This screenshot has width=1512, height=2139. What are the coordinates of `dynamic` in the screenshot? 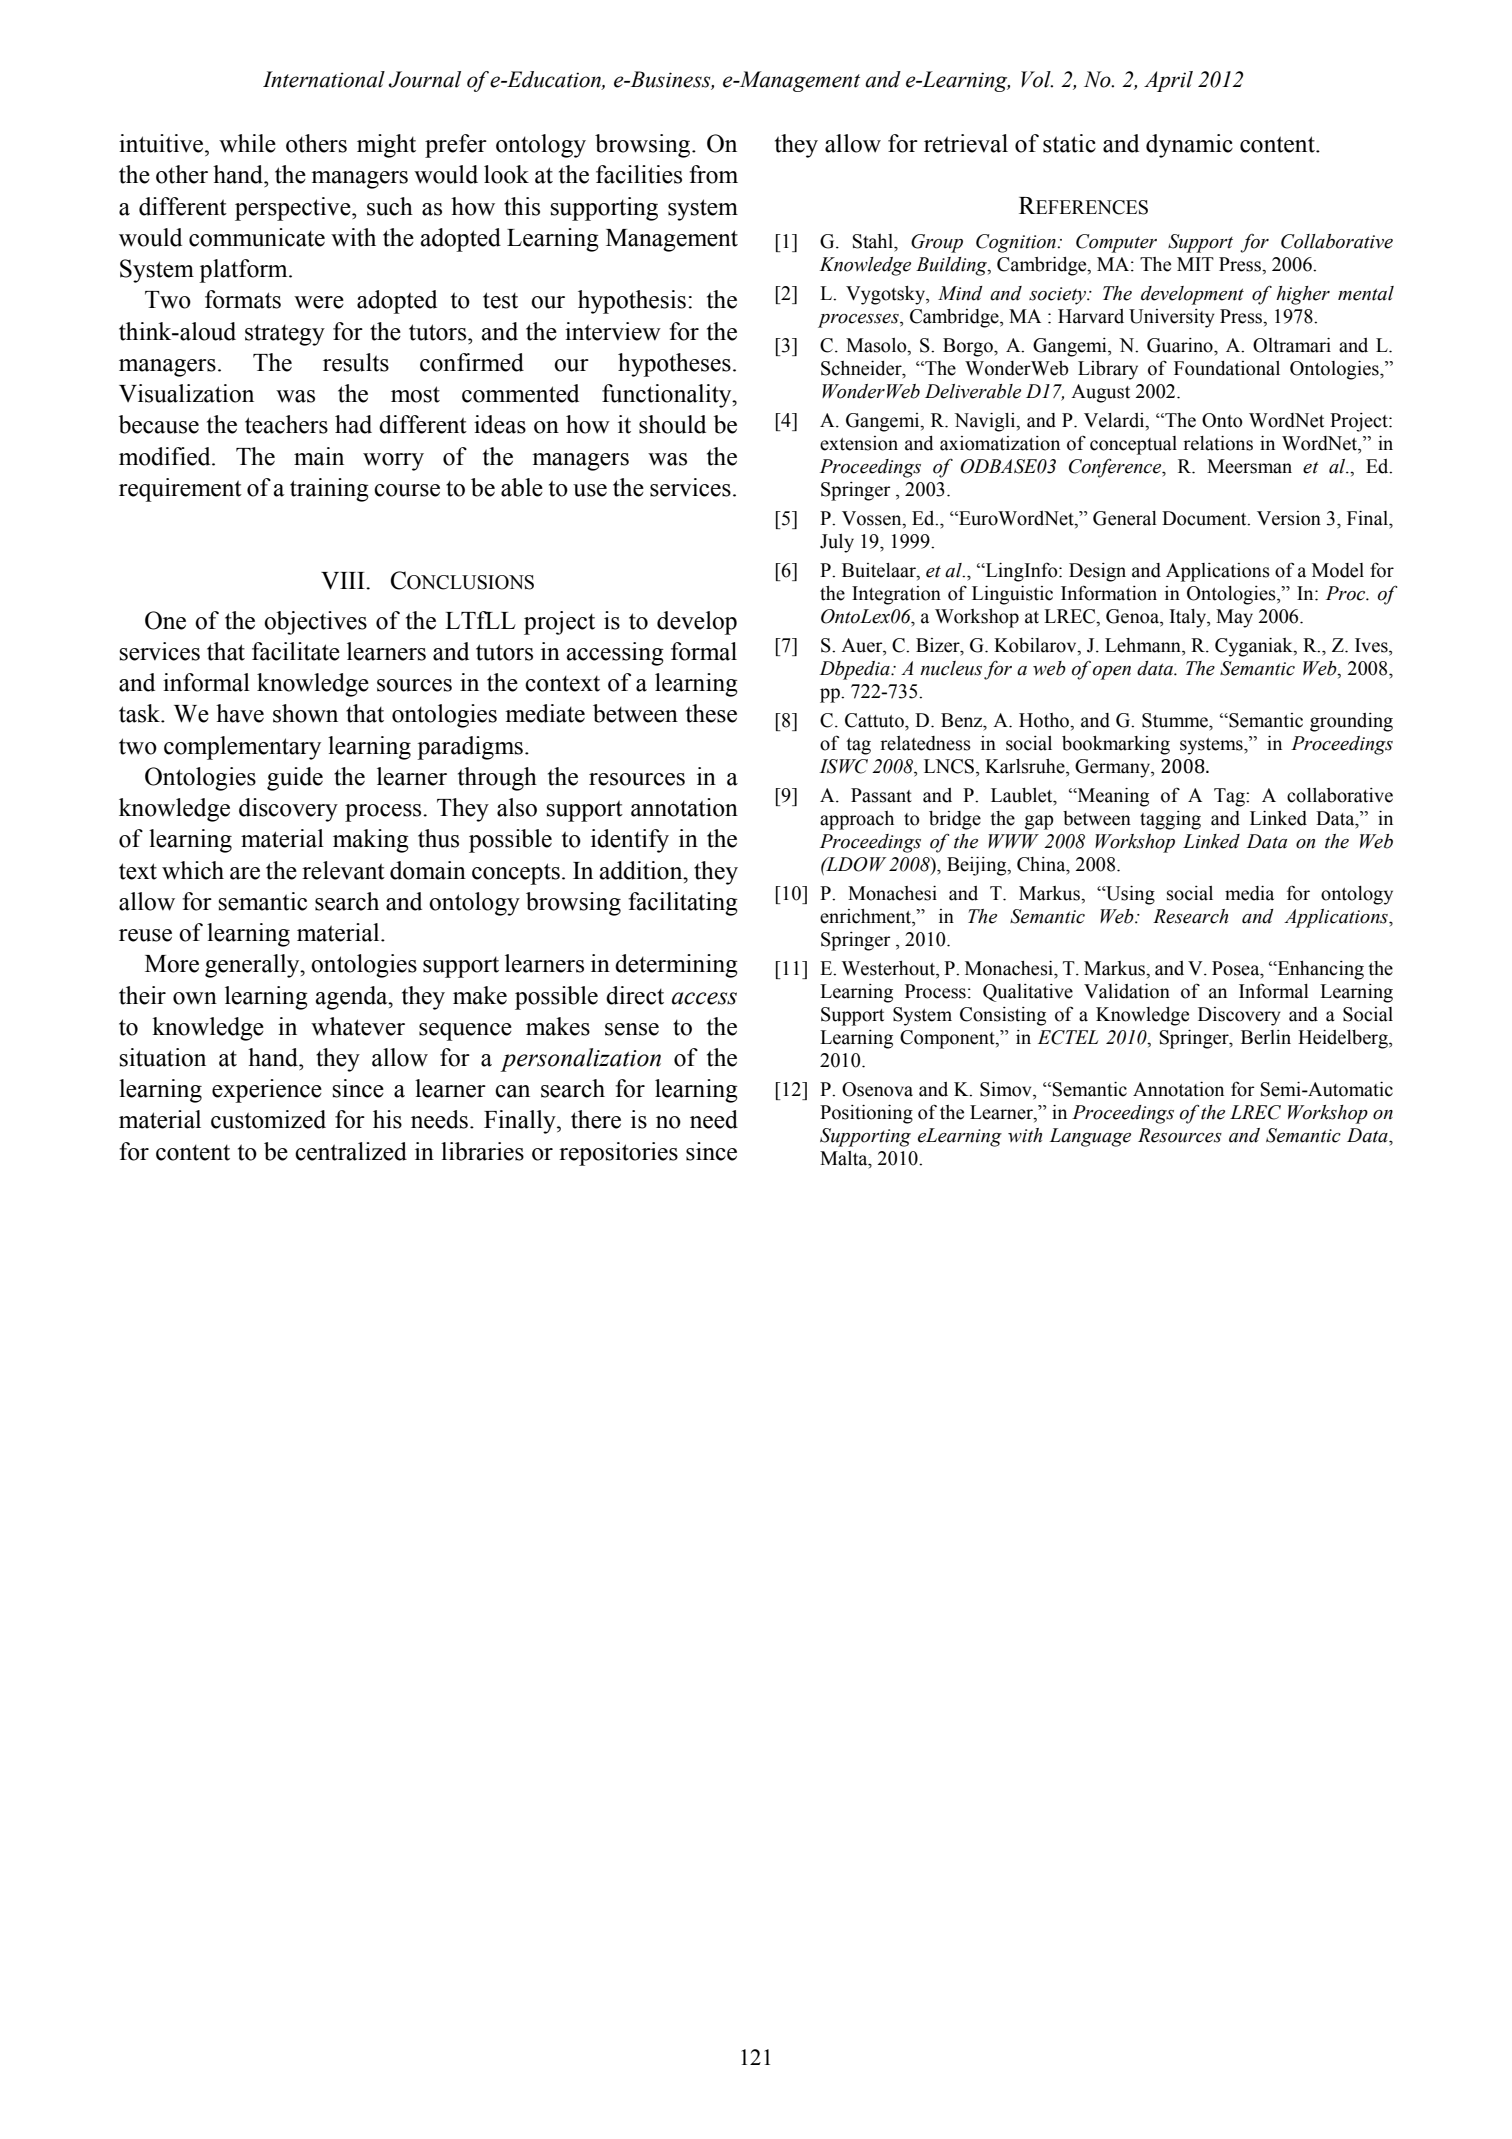 It's located at (1189, 146).
